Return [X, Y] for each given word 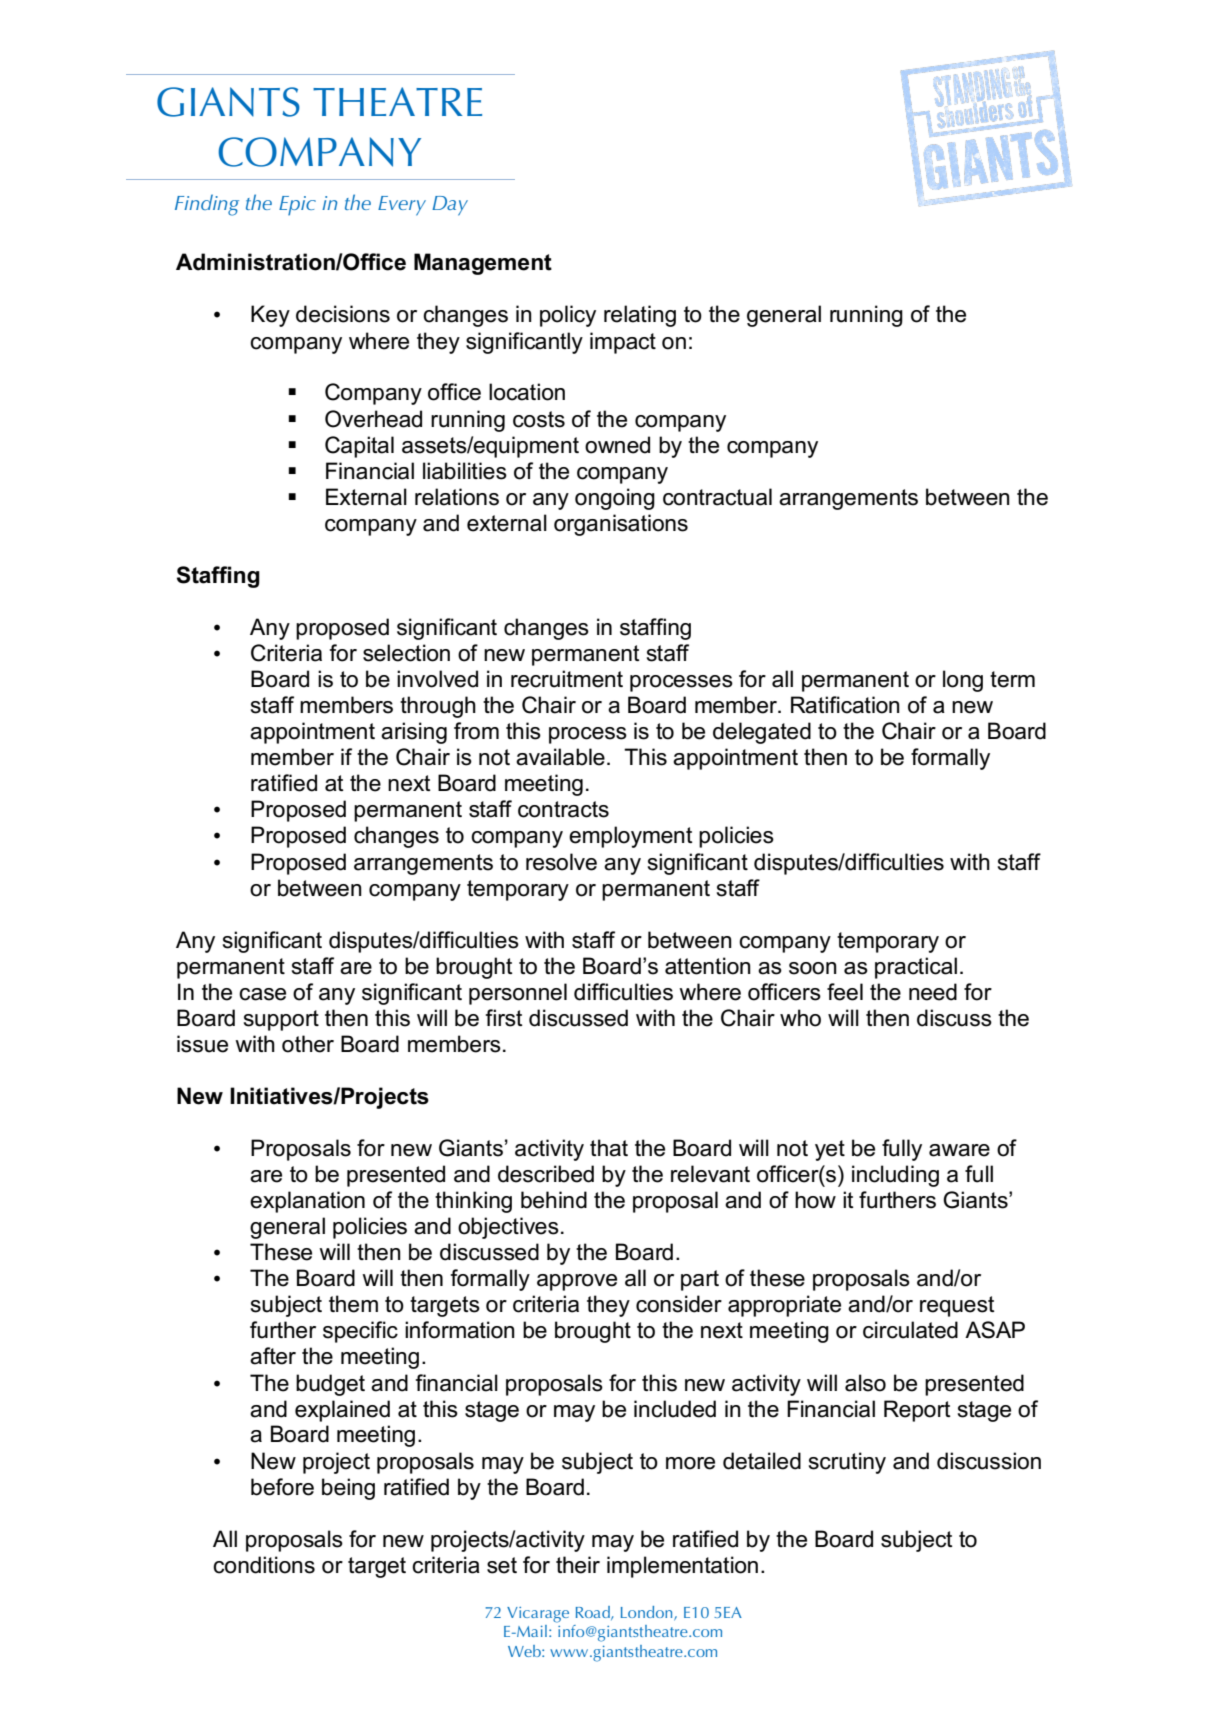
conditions [264, 1565]
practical [916, 968]
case [262, 994]
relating [640, 316]
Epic [297, 206]
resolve [561, 862]
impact [623, 343]
